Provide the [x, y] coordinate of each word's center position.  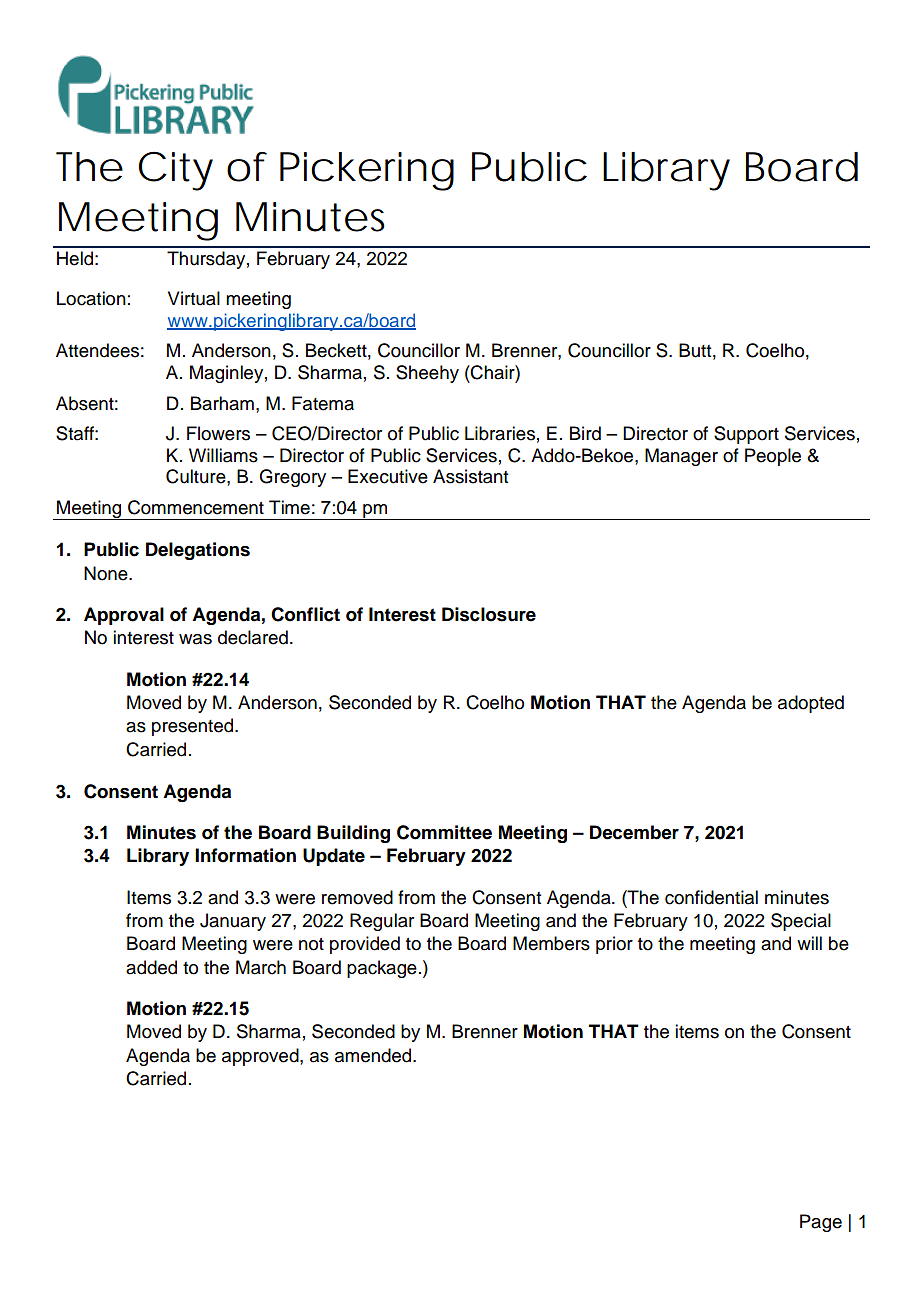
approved [261, 1057]
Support [746, 435]
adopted [811, 704]
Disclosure [489, 614]
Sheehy [427, 374]
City [175, 171]
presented [192, 727]
